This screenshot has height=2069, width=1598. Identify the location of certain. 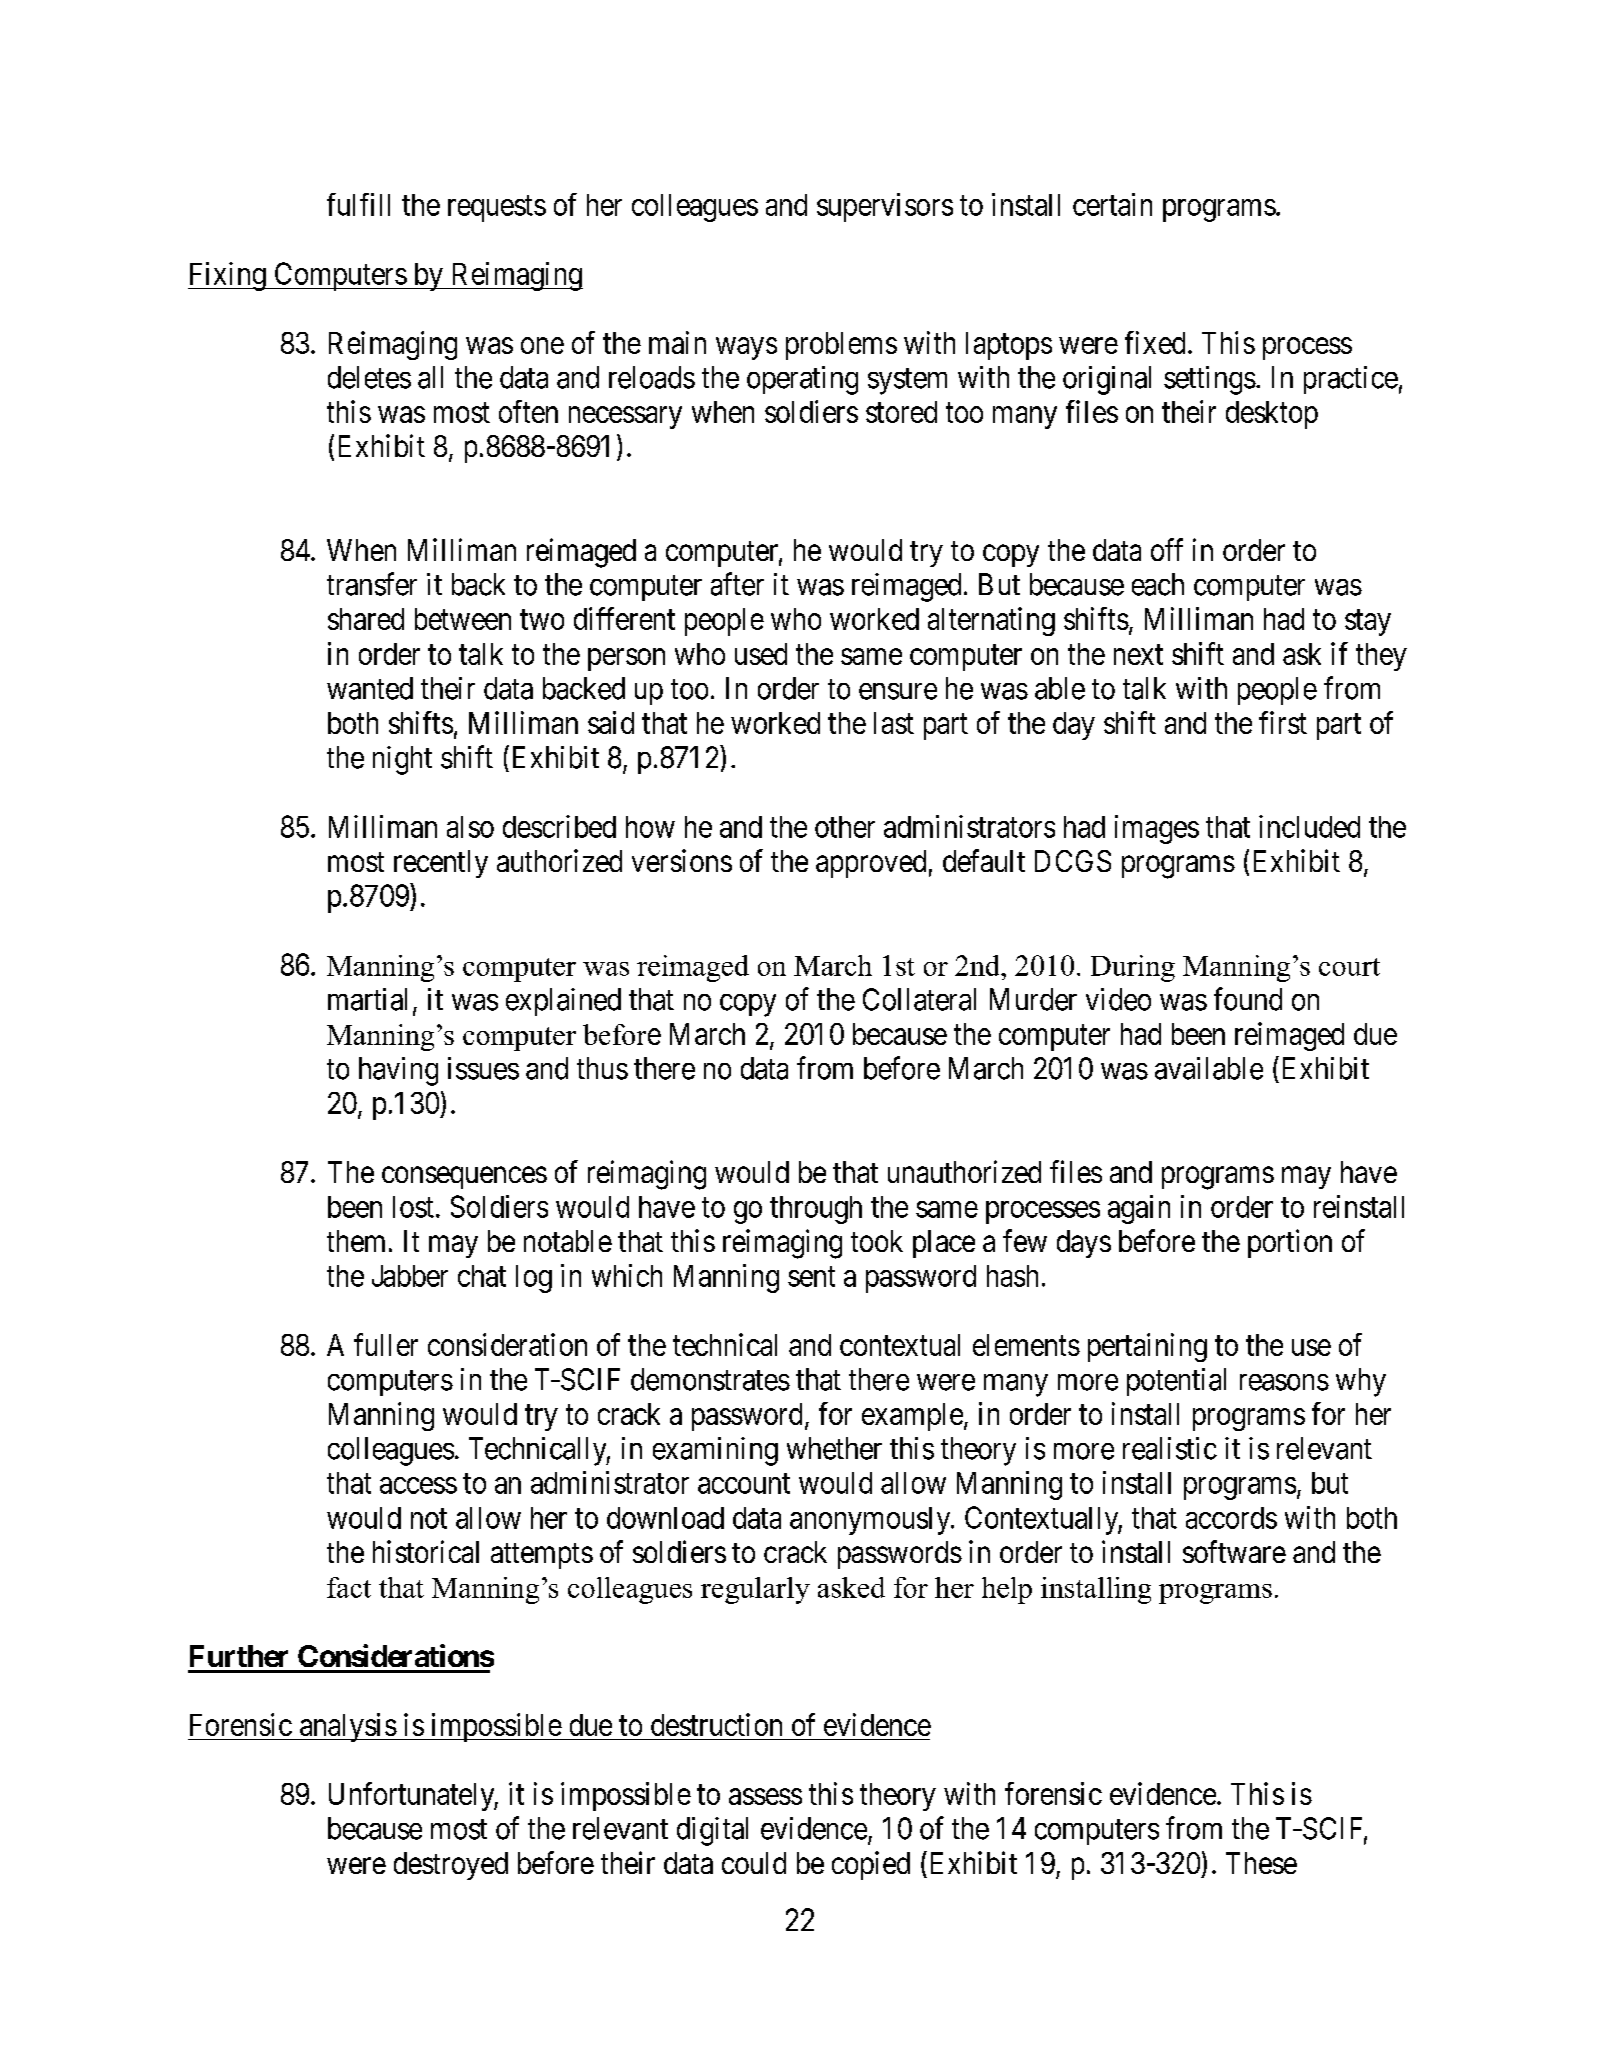
(1112, 204).
